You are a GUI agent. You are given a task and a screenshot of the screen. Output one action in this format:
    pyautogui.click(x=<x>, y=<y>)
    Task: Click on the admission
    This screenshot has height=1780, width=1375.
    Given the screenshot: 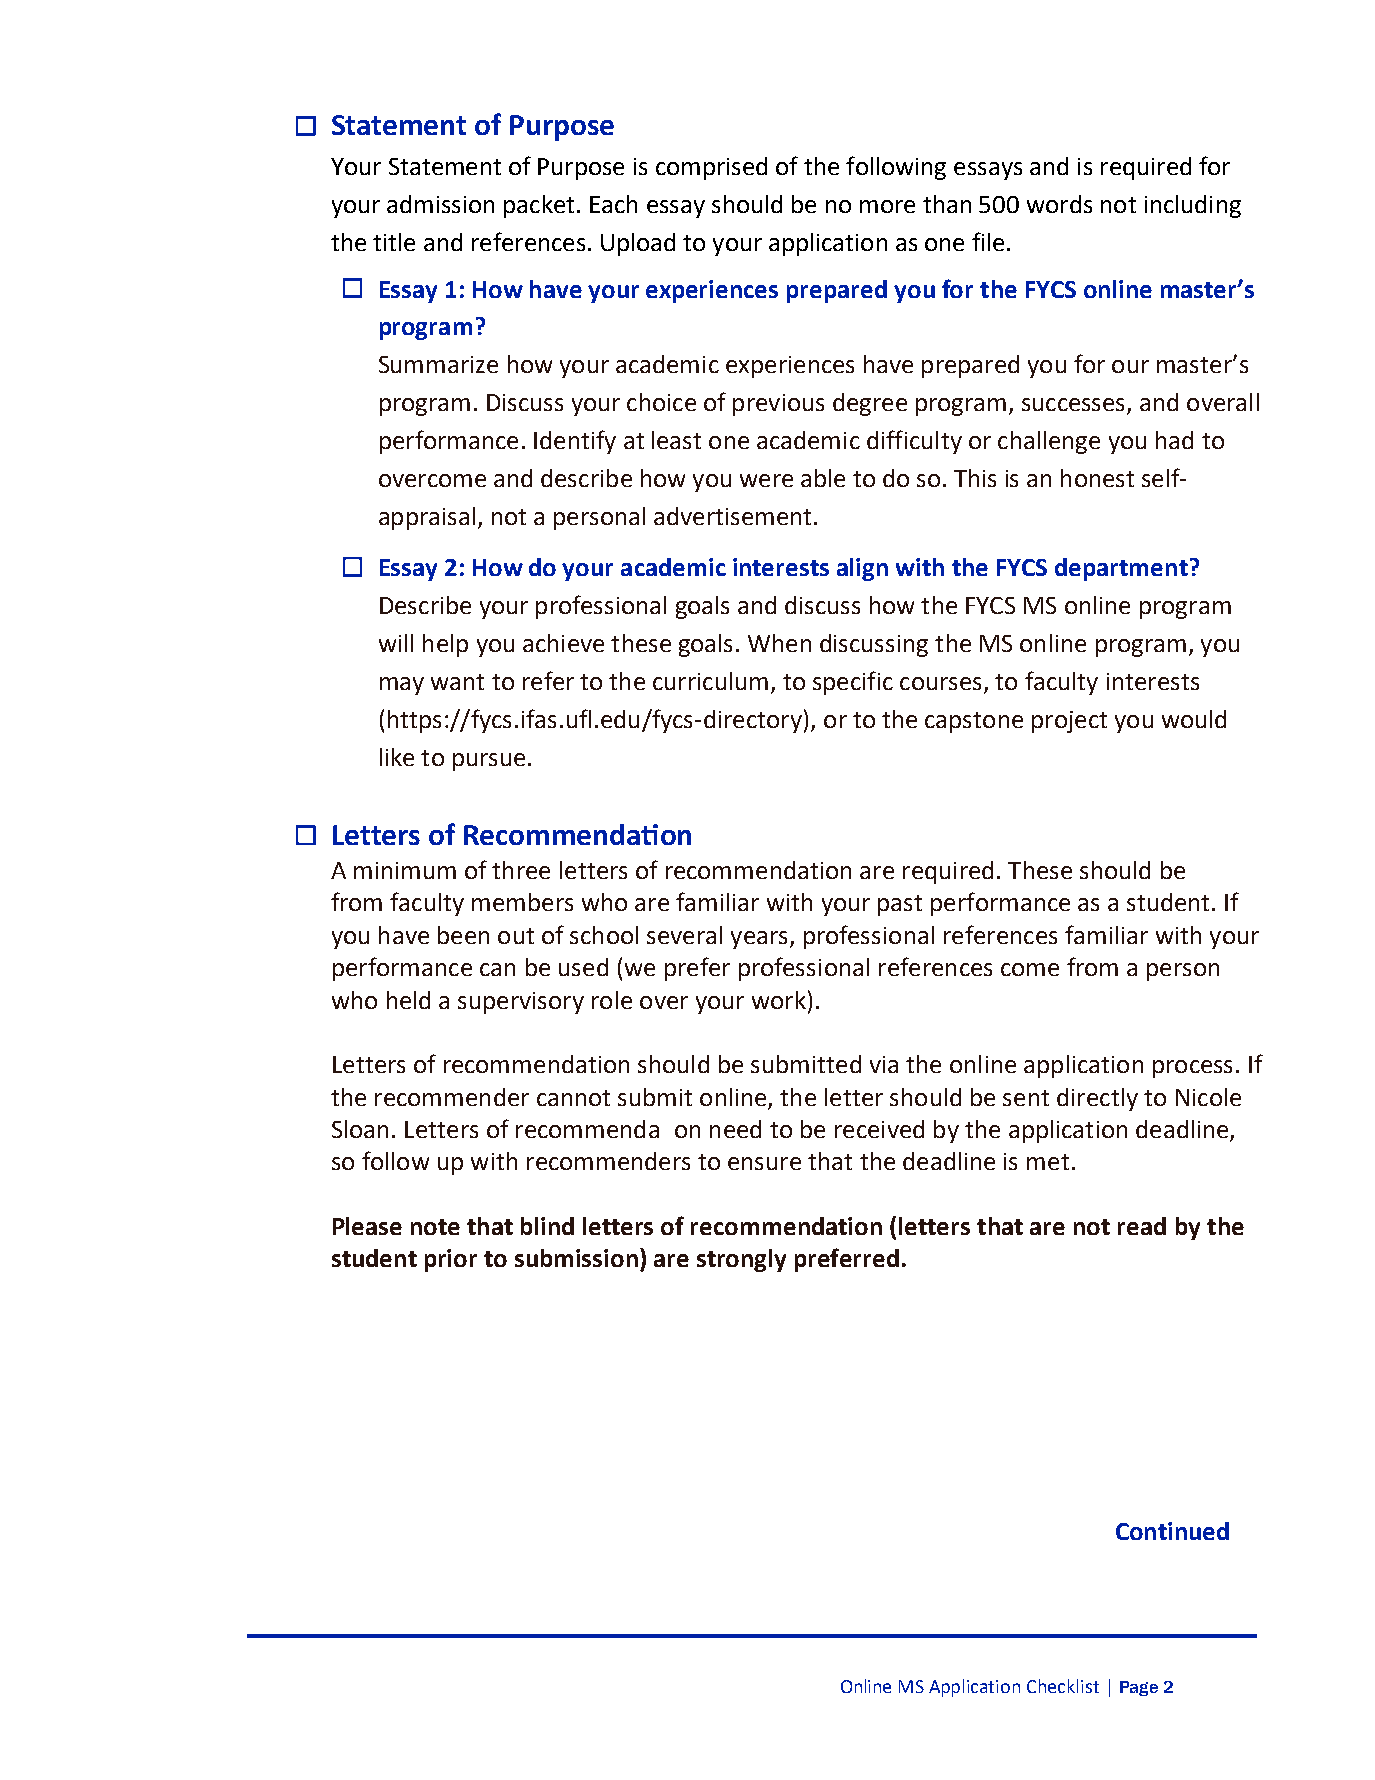 What is the action you would take?
    pyautogui.click(x=440, y=204)
